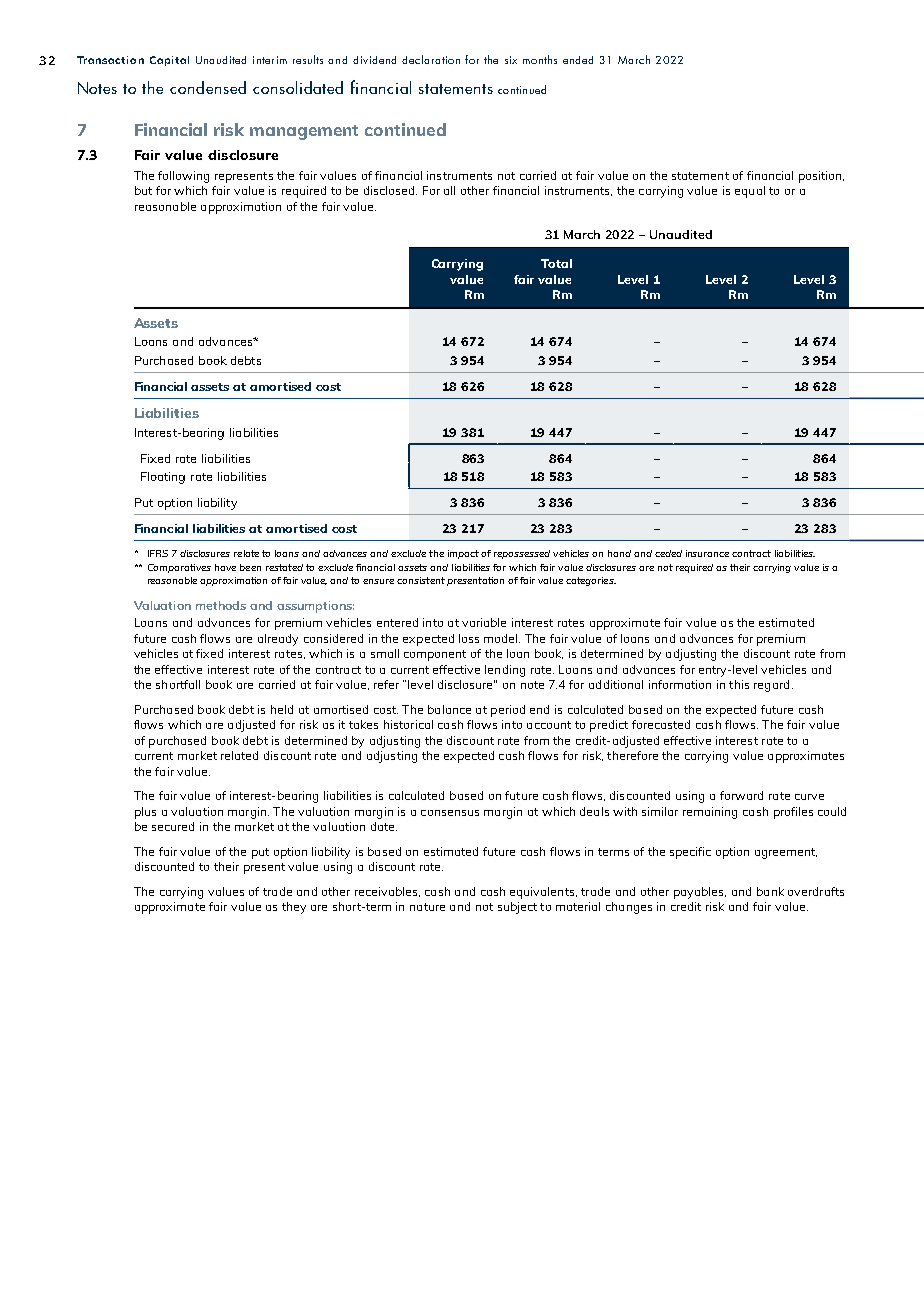 This screenshot has width=924, height=1308. What do you see at coordinates (511, 60) in the screenshot?
I see `six` at bounding box center [511, 60].
